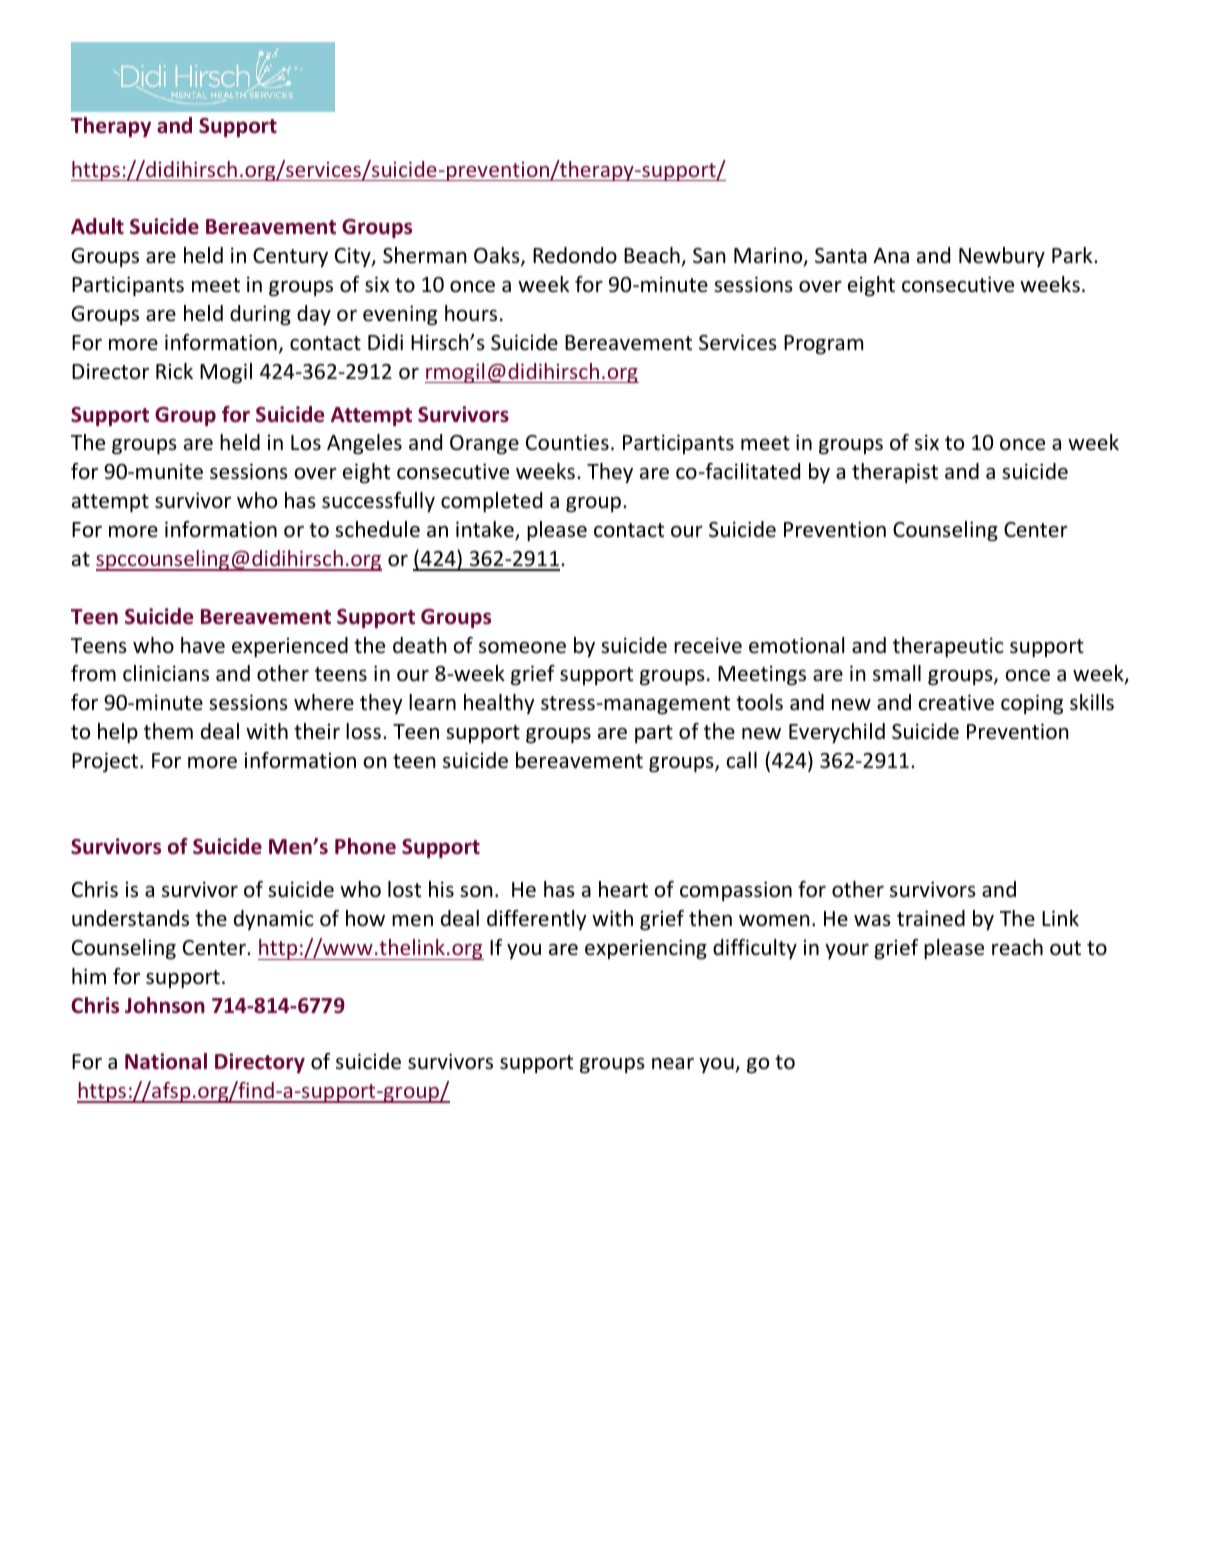 Image resolution: width=1205 pixels, height=1559 pixels. Describe the element at coordinates (522, 648) in the screenshot. I see `someone` at that location.
